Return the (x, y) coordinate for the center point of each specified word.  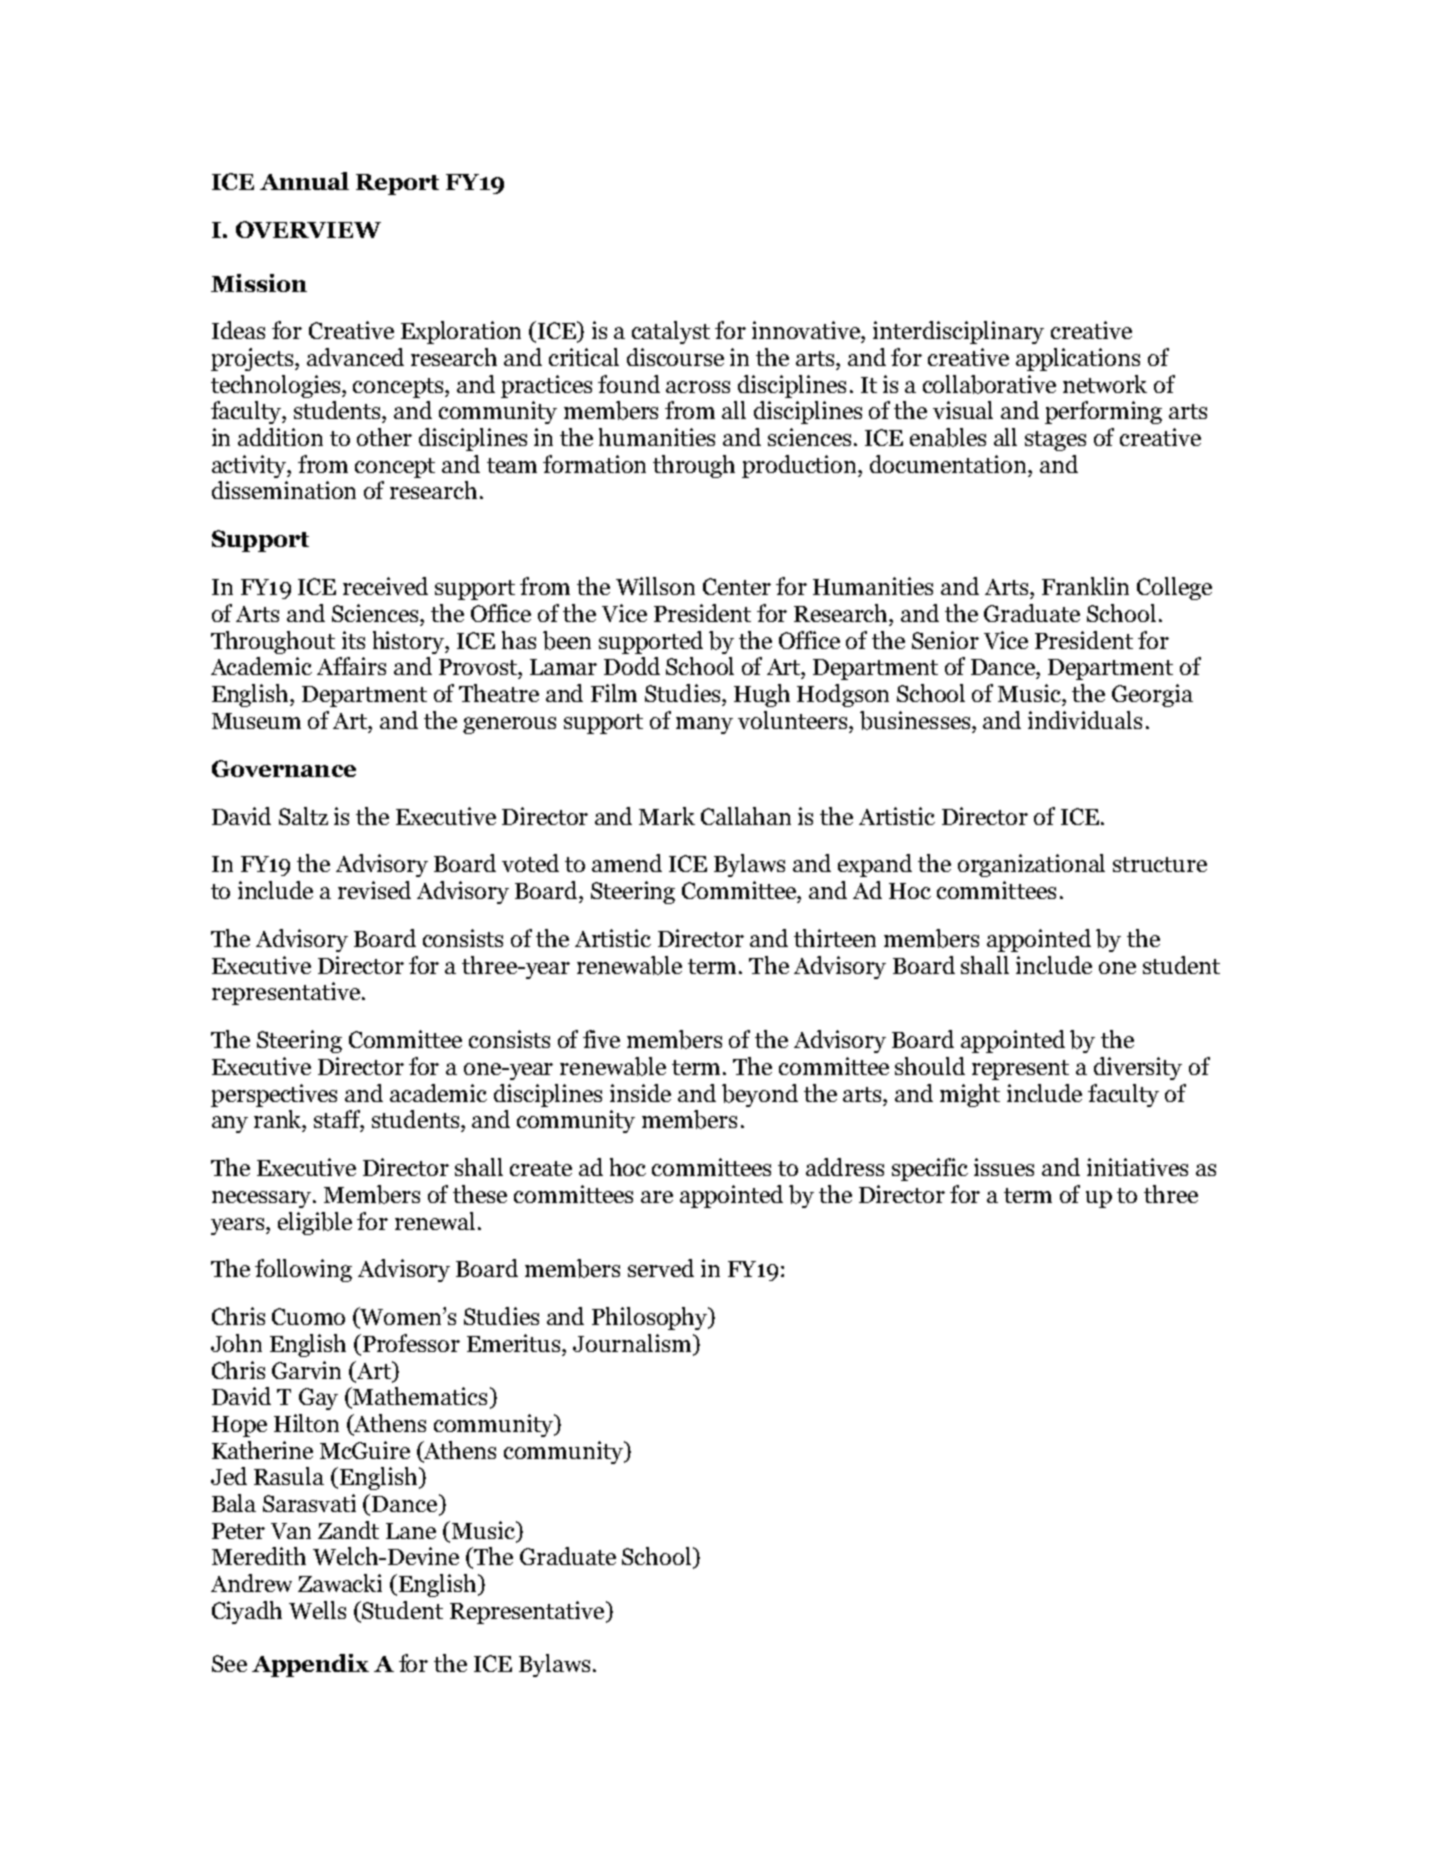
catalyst (671, 332)
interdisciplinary (958, 332)
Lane (411, 1531)
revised (374, 890)
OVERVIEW (308, 229)
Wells (317, 1610)
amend (627, 863)
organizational (1031, 865)
